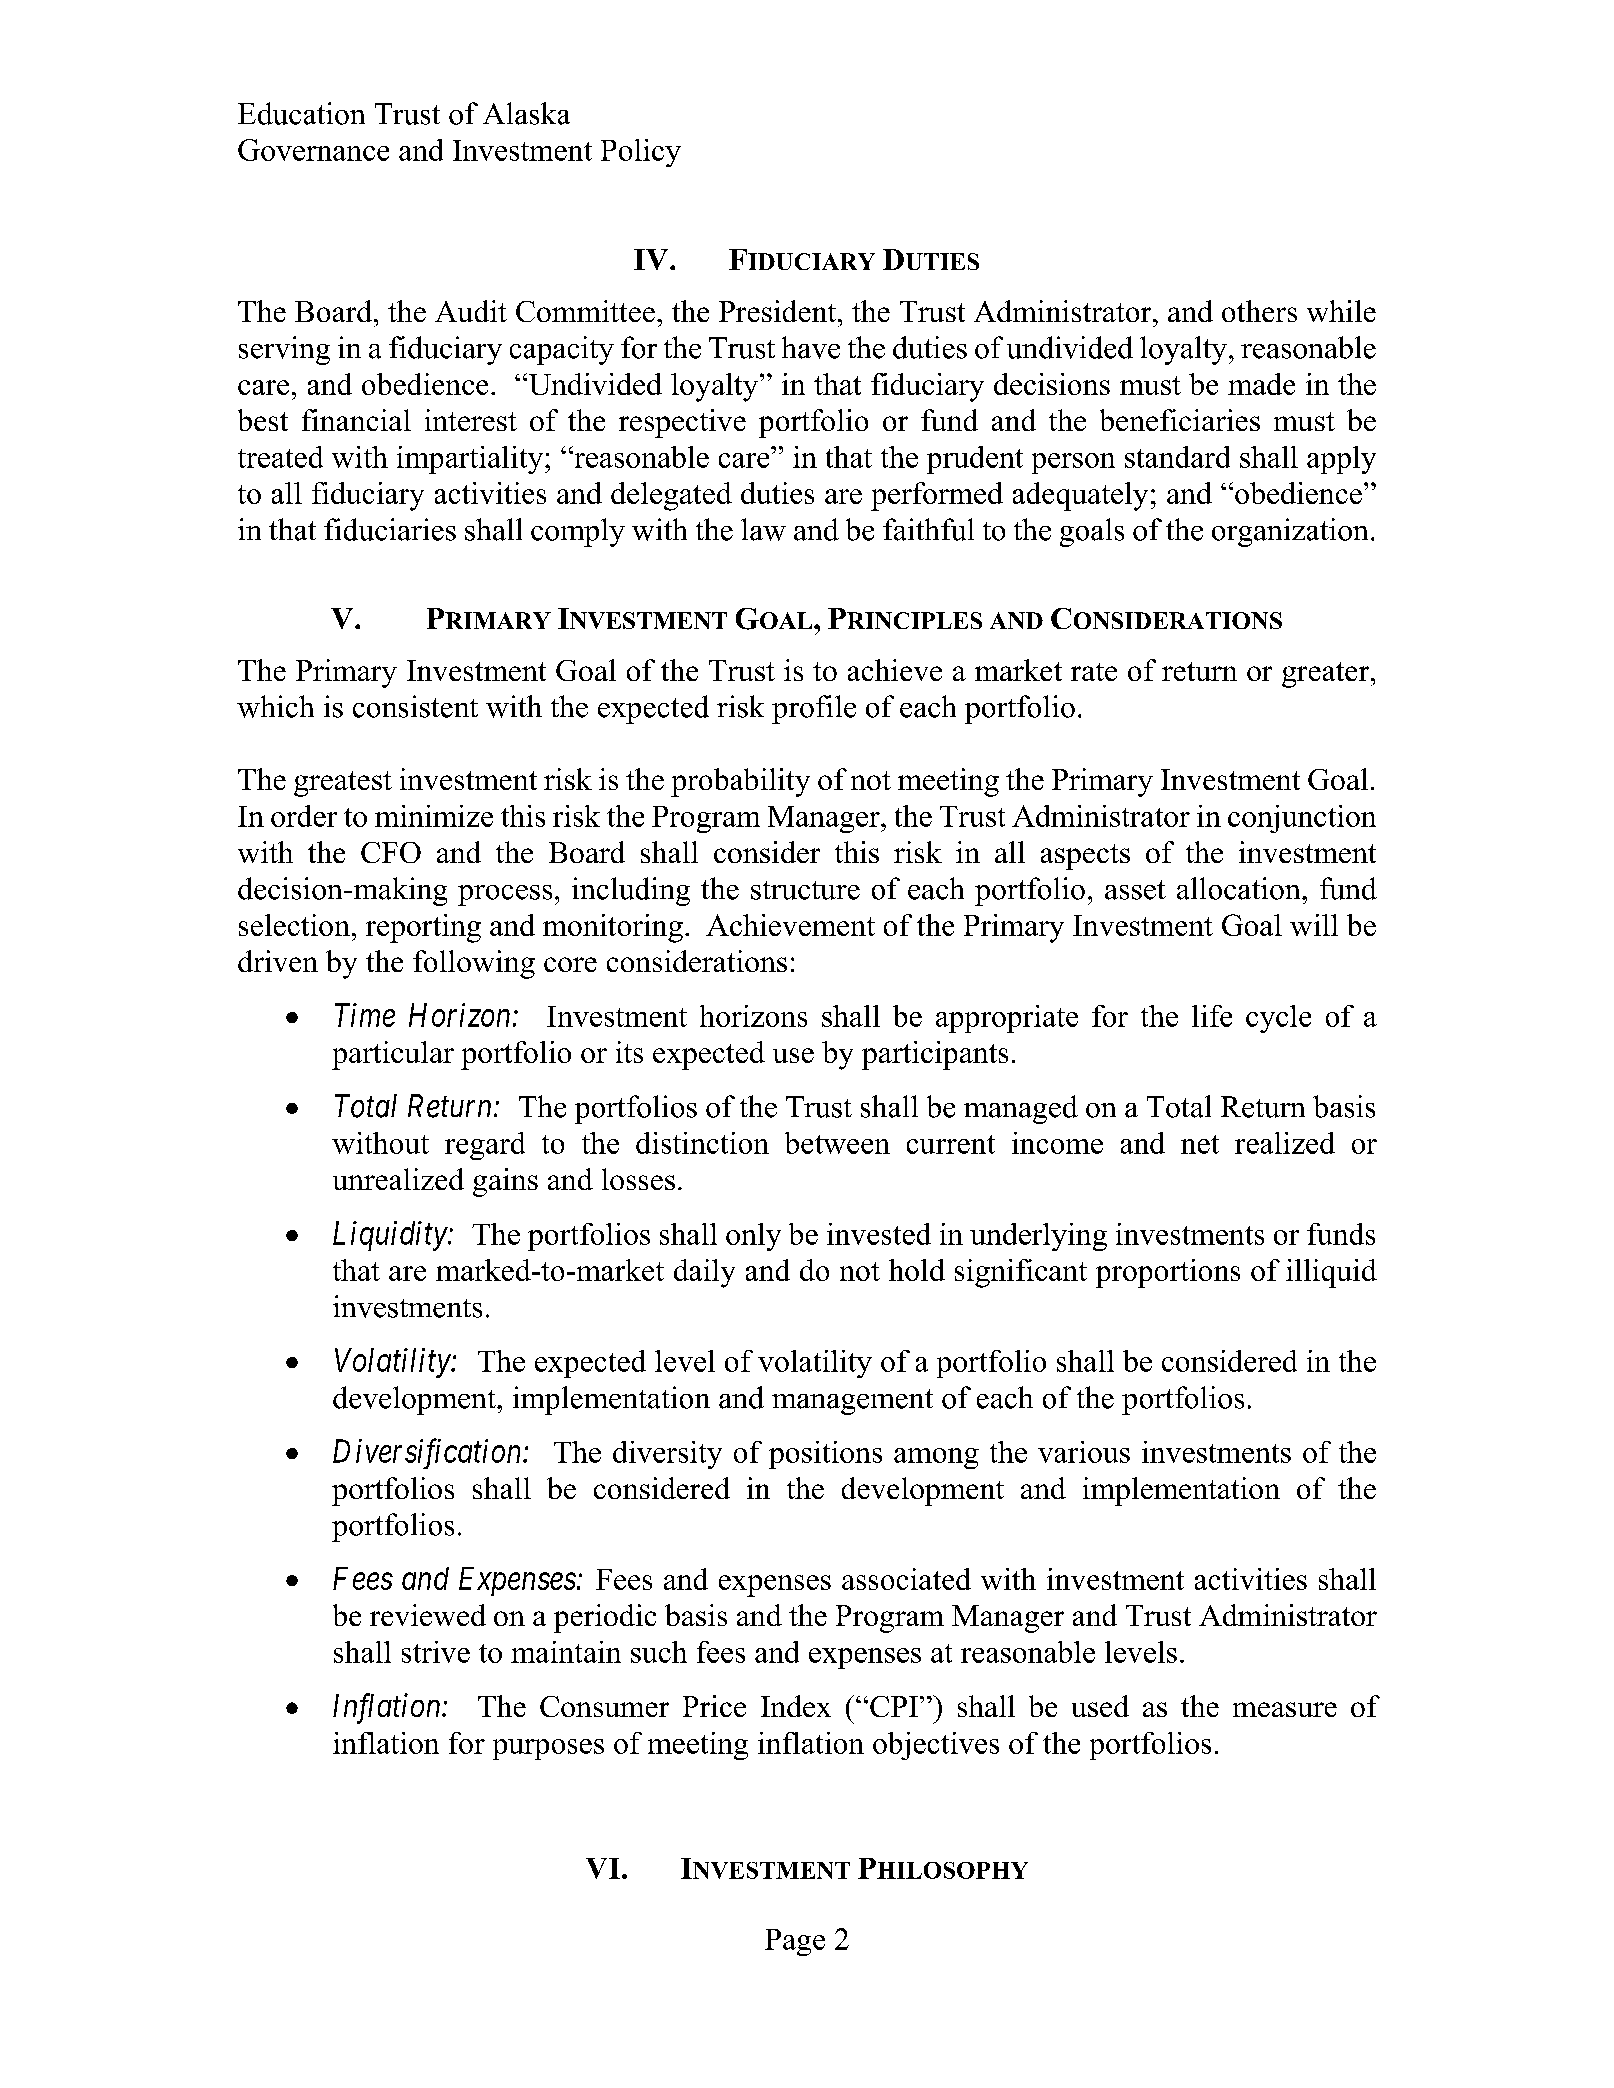  I want to click on Time, so click(365, 1015).
